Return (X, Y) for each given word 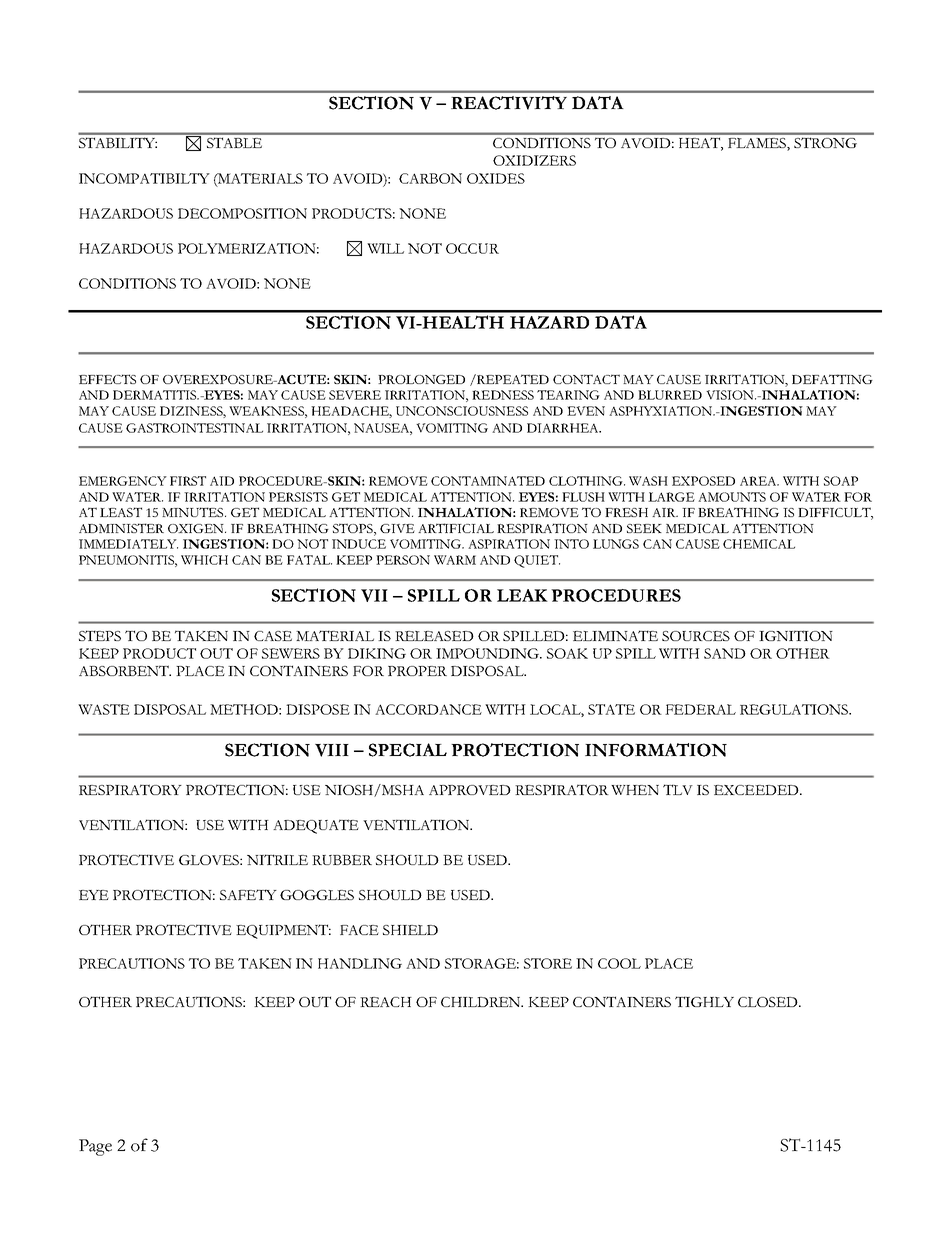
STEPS (100, 635)
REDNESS (503, 395)
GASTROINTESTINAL (194, 428)
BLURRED (670, 395)
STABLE (234, 142)
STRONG (825, 142)
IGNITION (796, 635)
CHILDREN (482, 1002)
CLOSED (769, 1002)
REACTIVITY (509, 103)
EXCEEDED (757, 790)
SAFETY (248, 894)
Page (95, 1147)
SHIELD (410, 930)
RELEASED (434, 636)
